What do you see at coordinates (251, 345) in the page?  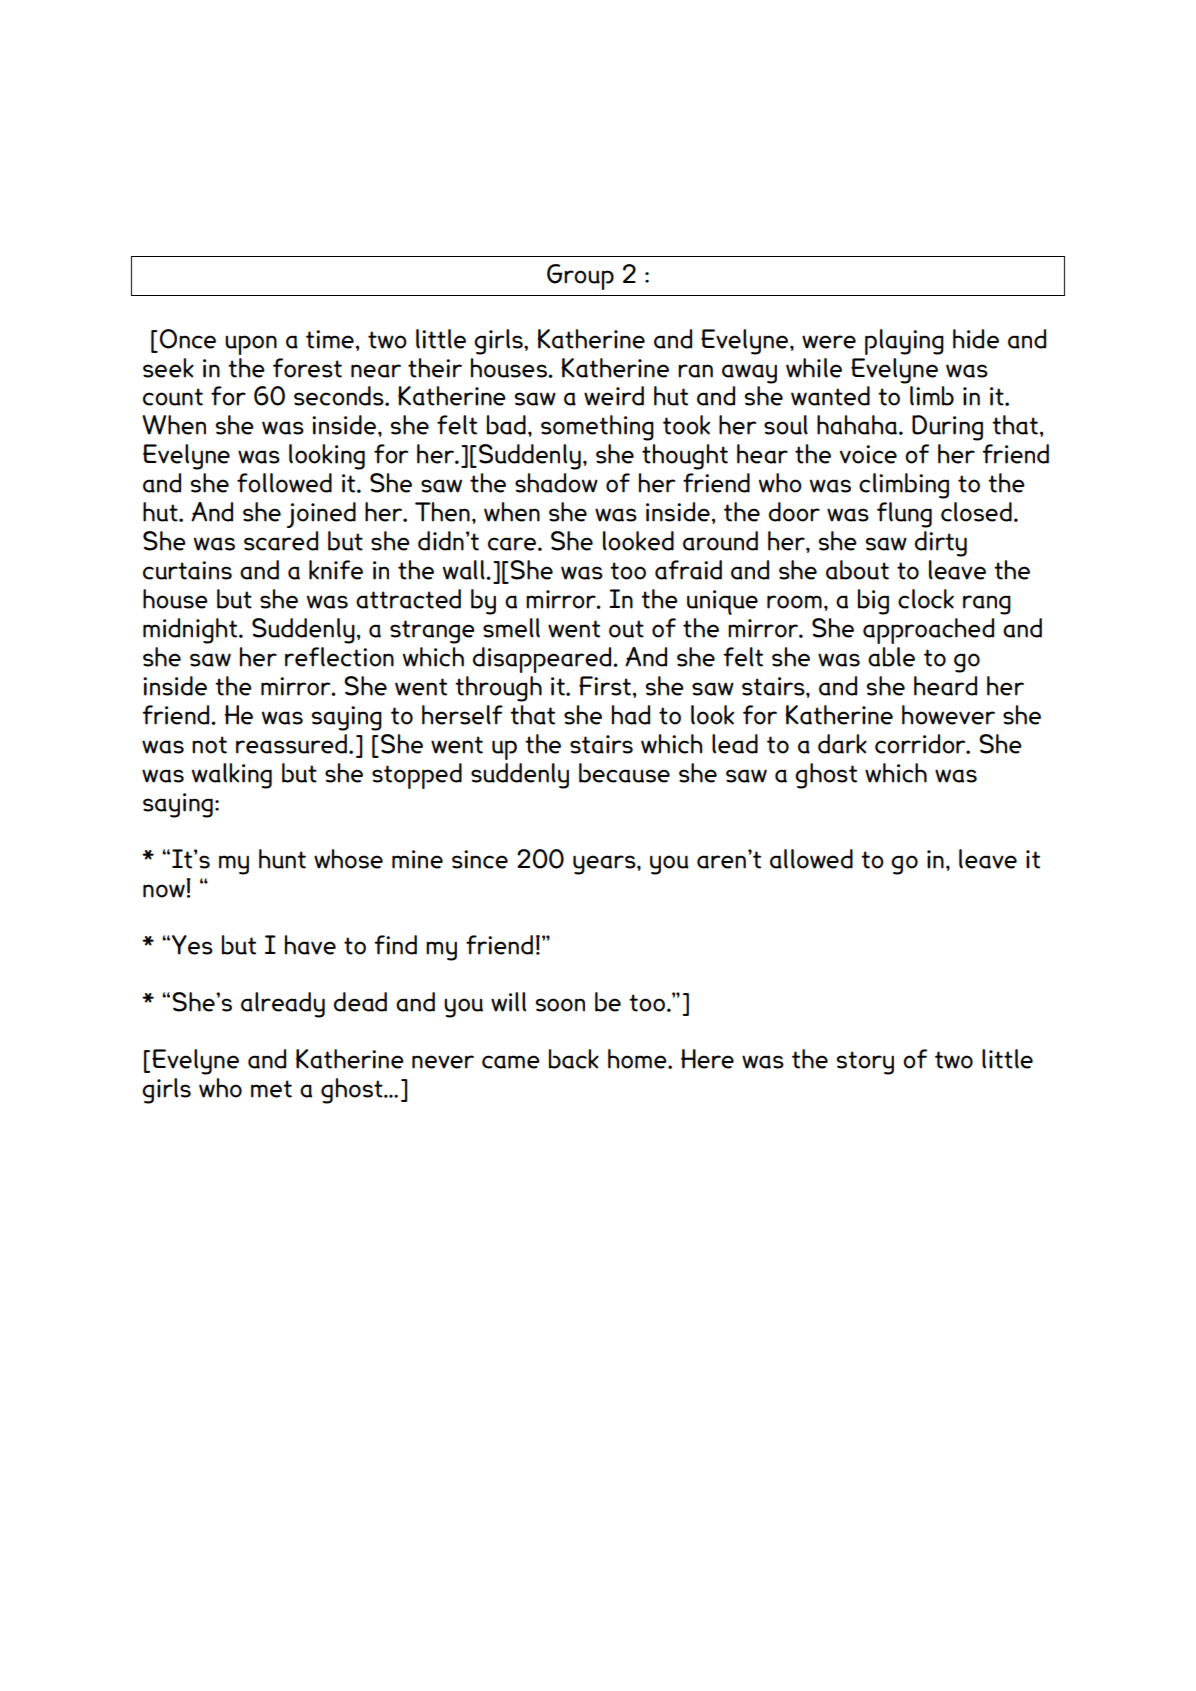 I see `upon` at bounding box center [251, 345].
